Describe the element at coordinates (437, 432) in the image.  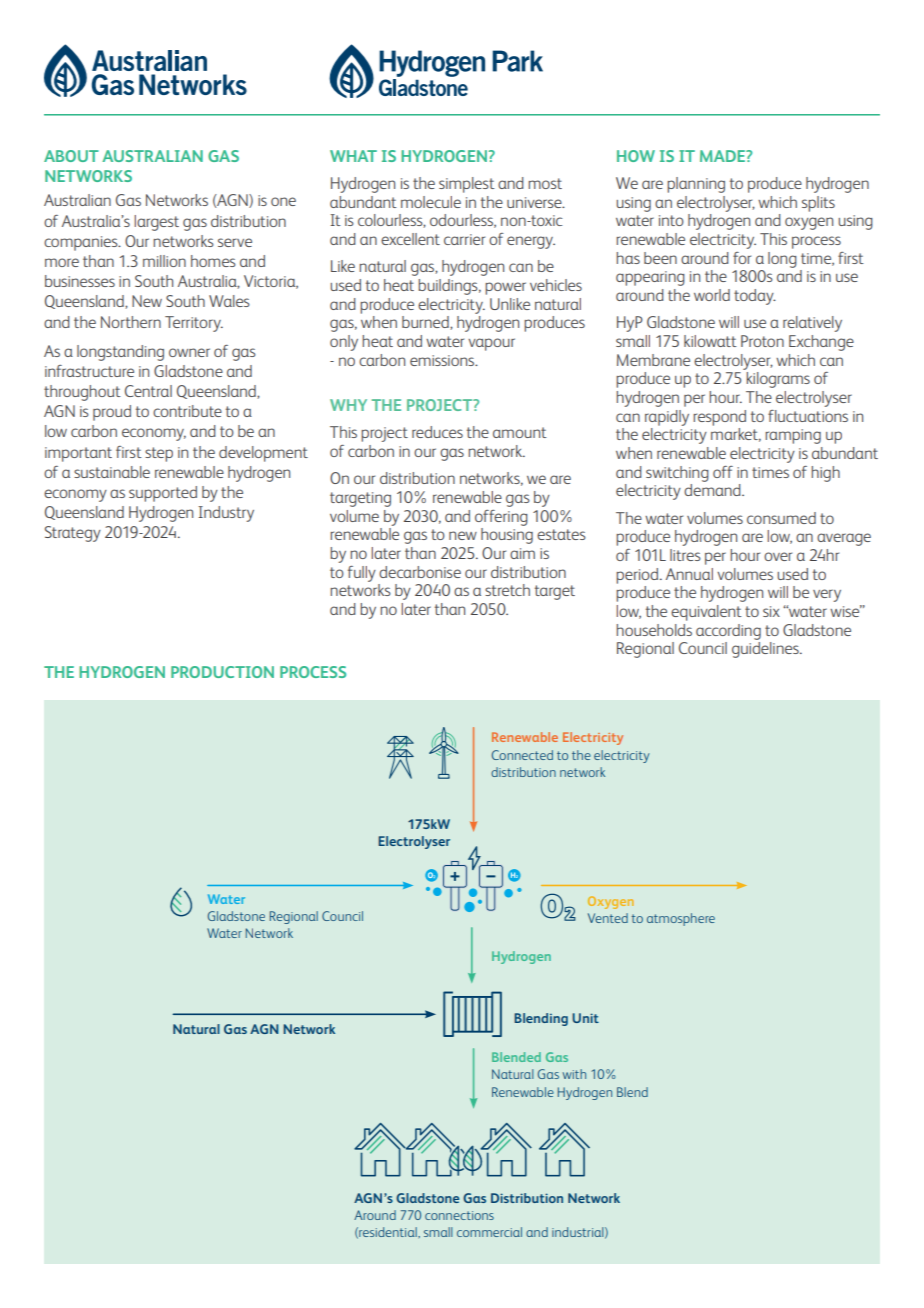
I see `reduces` at that location.
